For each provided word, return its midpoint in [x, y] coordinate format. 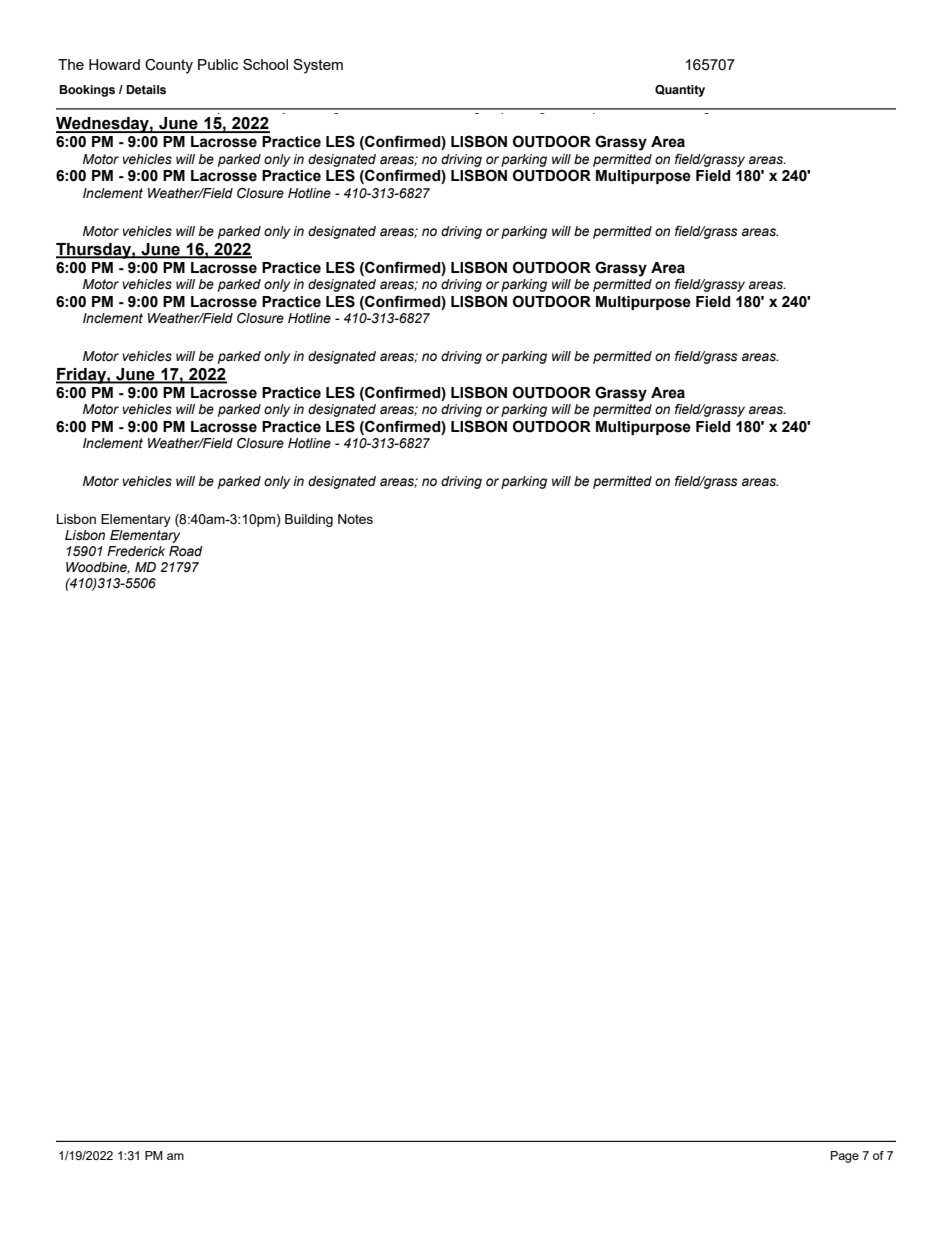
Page [845, 1157]
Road [186, 551]
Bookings [87, 91]
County [169, 66]
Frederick [136, 551]
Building [309, 520]
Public [218, 64]
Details [146, 89]
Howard [114, 64]
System [318, 66]
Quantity [680, 91]
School [265, 64]
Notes [355, 519]
